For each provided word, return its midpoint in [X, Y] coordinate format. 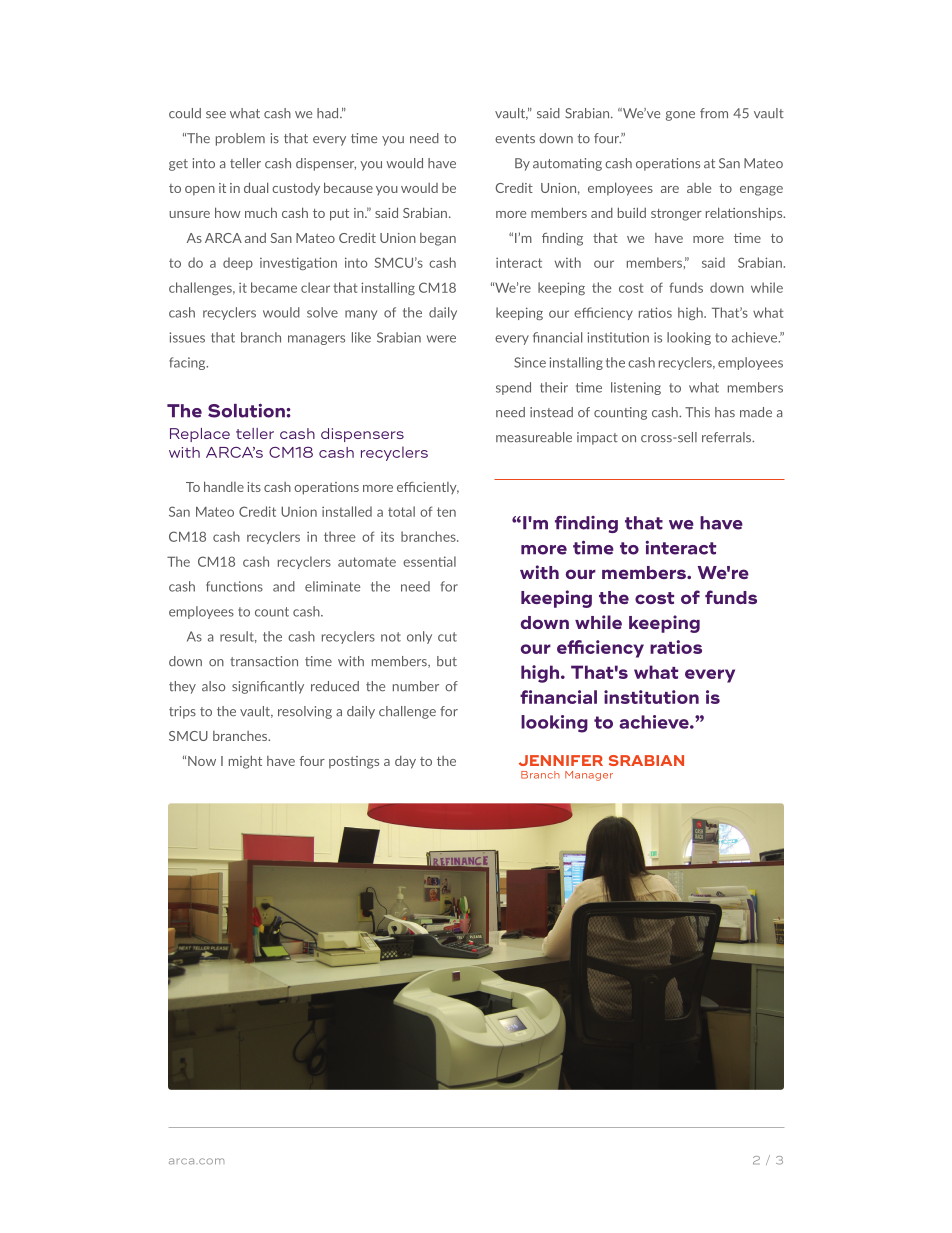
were [441, 339]
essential [429, 561]
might [245, 762]
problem [240, 139]
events [515, 139]
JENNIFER [561, 760]
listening [636, 388]
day [405, 762]
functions [234, 586]
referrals [728, 437]
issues [187, 337]
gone [680, 116]
